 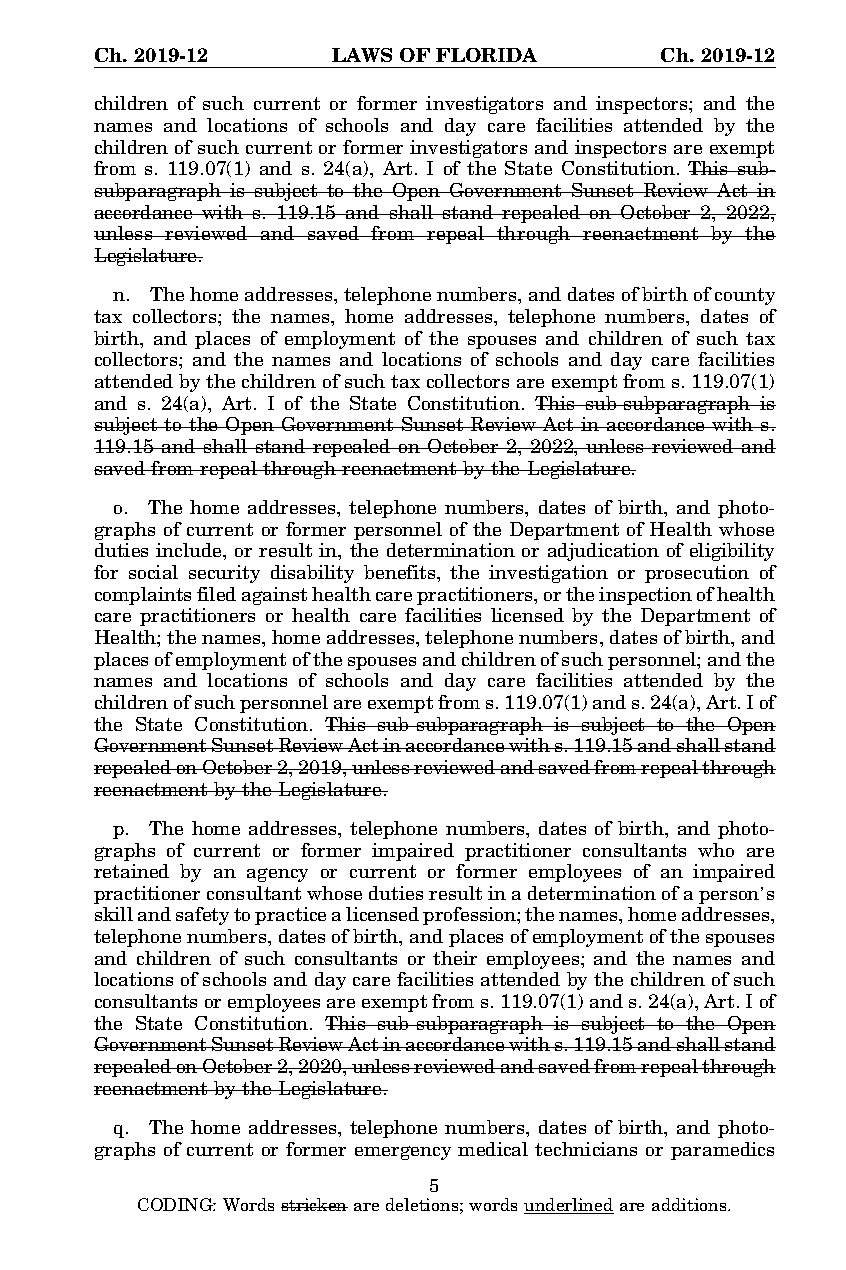 What do you see at coordinates (314, 1204) in the document?
I see `stricken` at bounding box center [314, 1204].
